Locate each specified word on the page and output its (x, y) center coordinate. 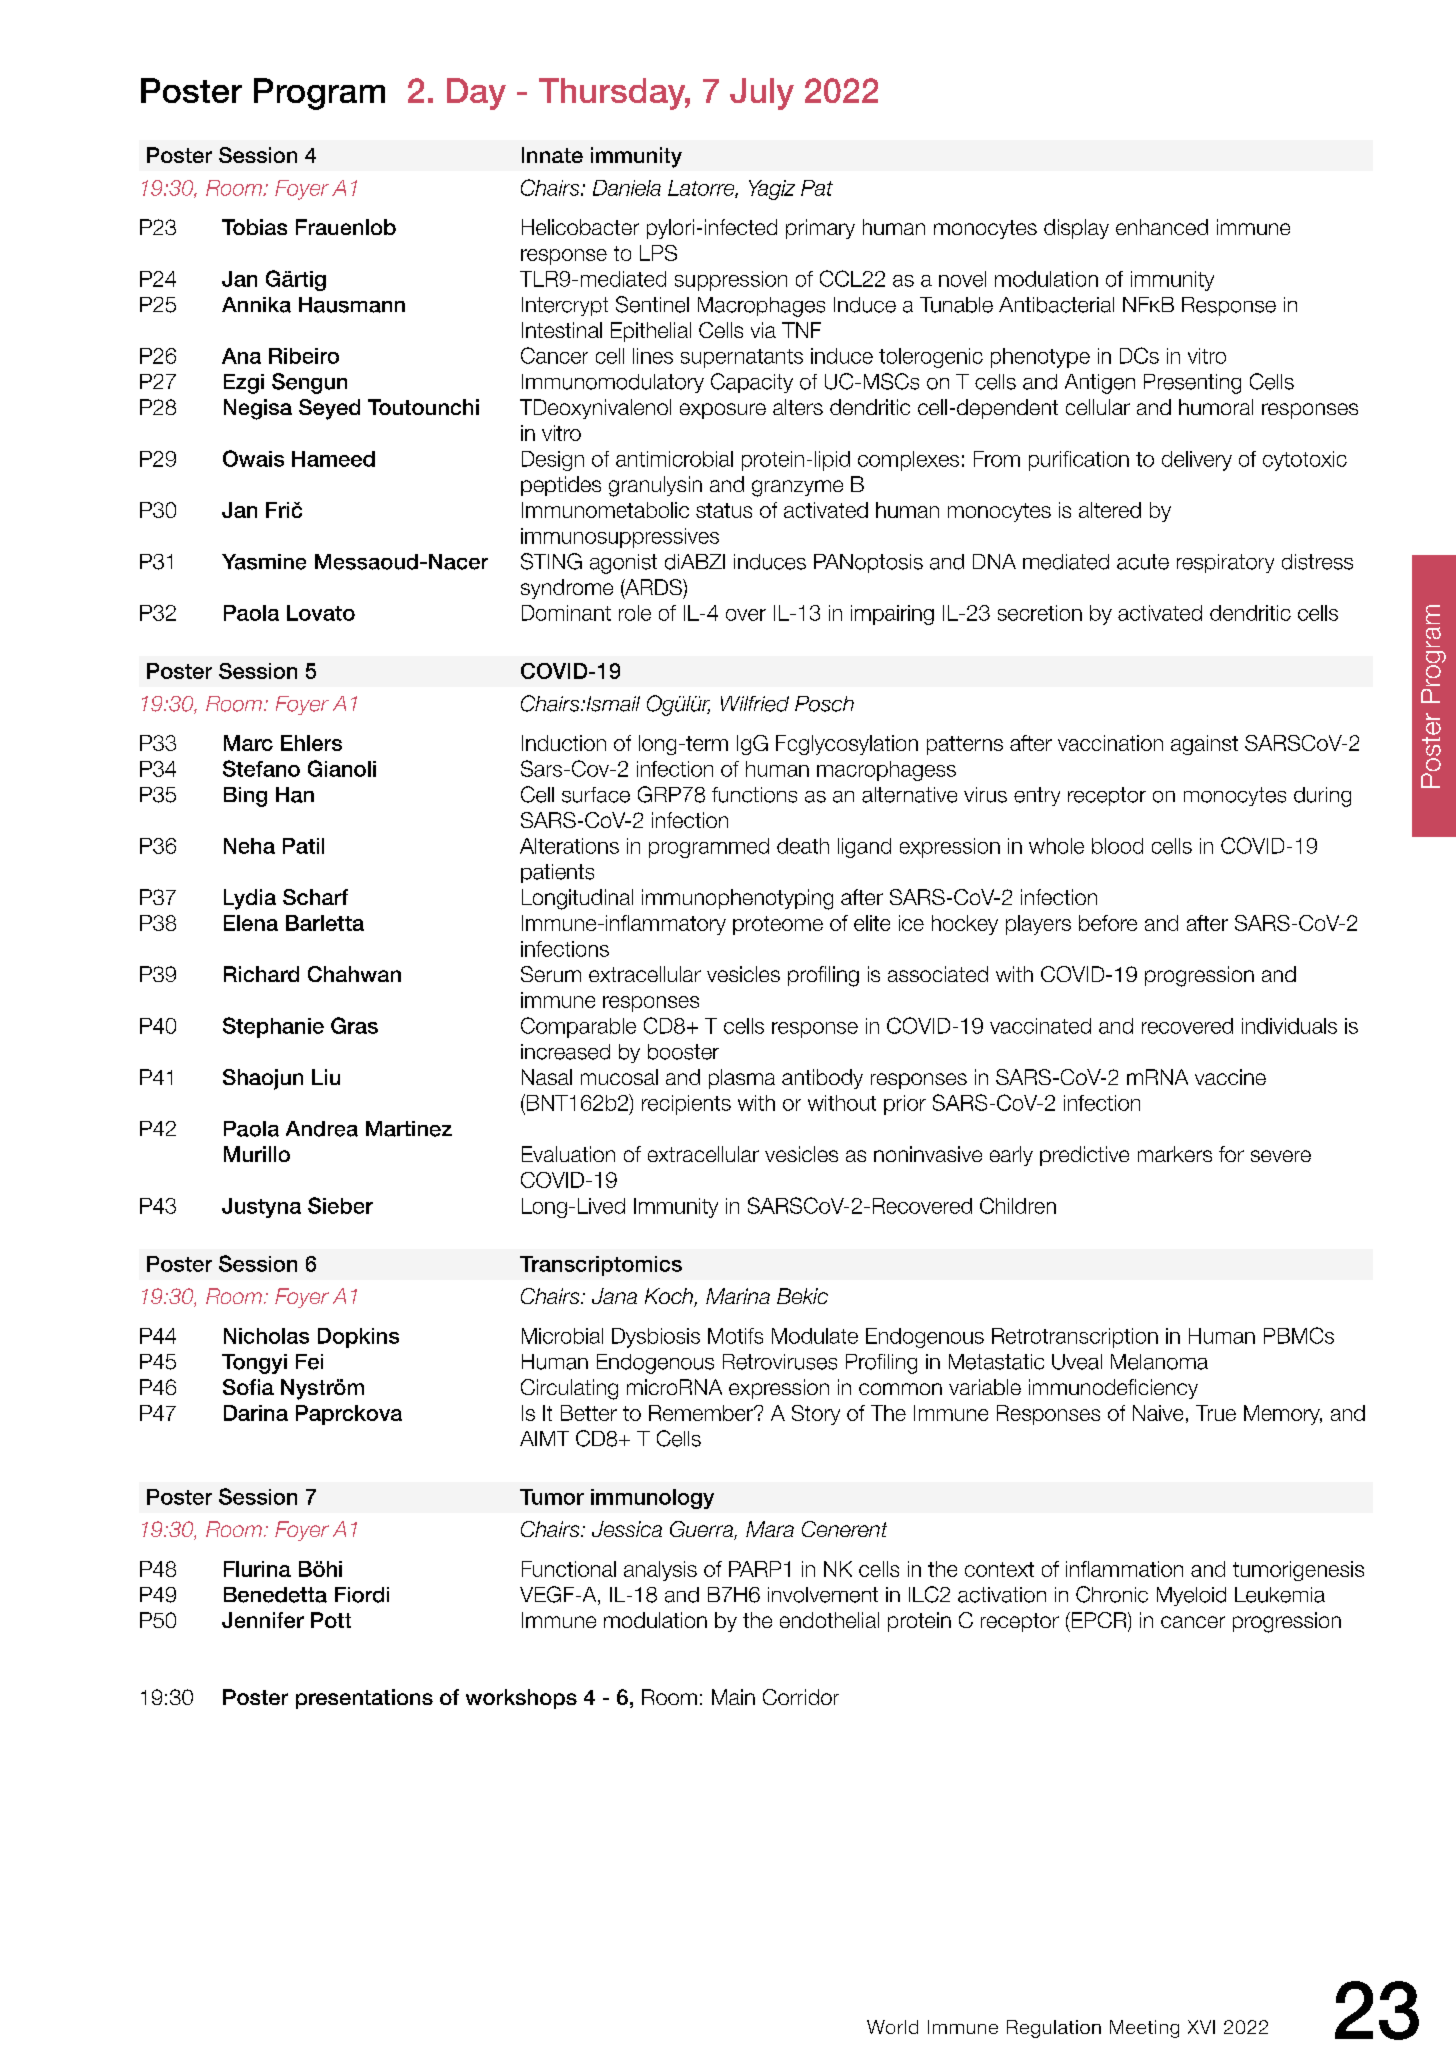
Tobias (254, 227)
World (892, 2027)
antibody (822, 1079)
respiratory (1225, 563)
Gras (354, 1025)
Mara (770, 1529)
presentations (364, 1699)
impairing (892, 615)
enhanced (1162, 227)
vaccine (1230, 1077)
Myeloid (1191, 1596)
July (762, 94)
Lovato (321, 613)
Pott (331, 1620)
